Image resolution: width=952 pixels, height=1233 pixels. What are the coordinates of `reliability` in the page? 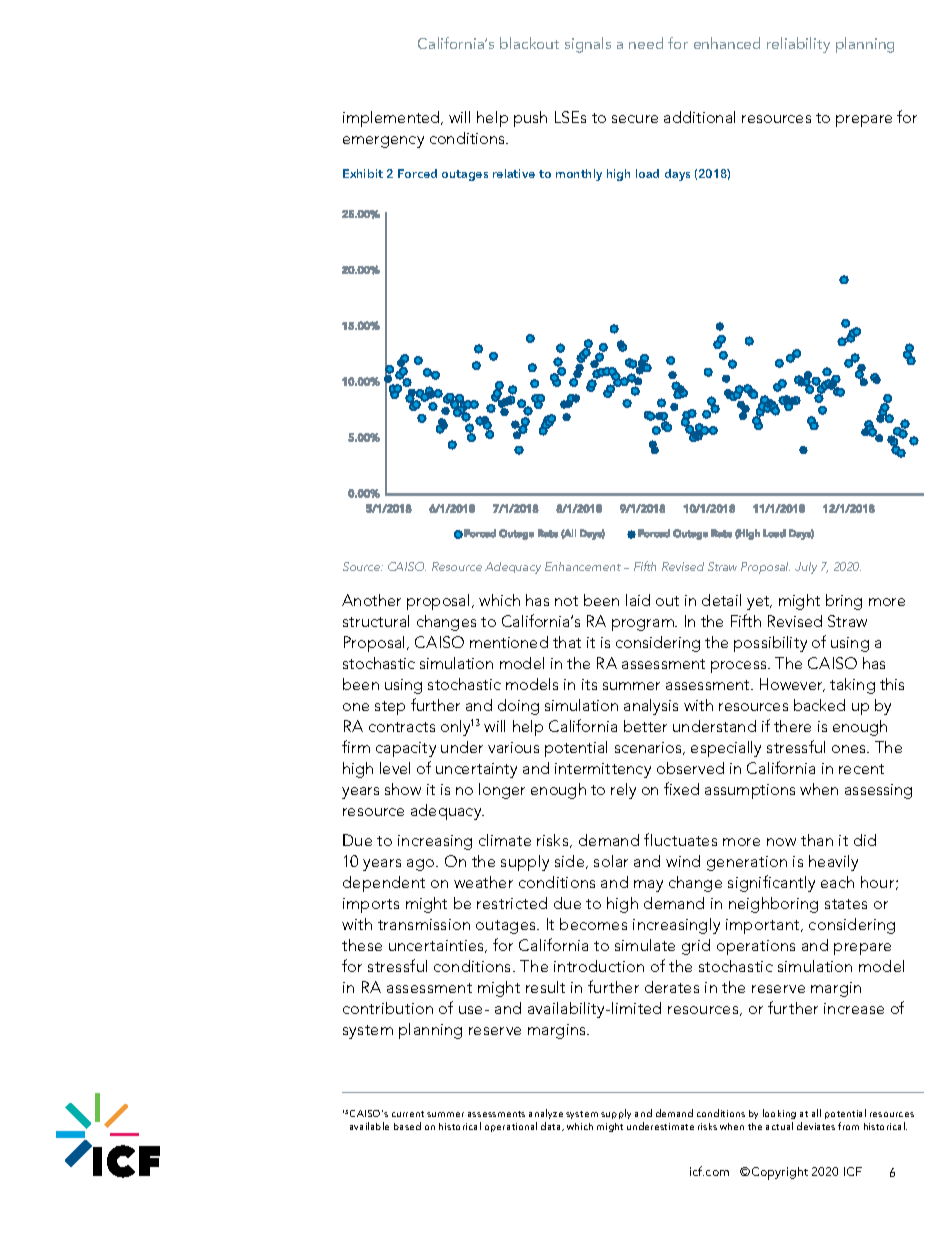 It's located at (798, 45).
